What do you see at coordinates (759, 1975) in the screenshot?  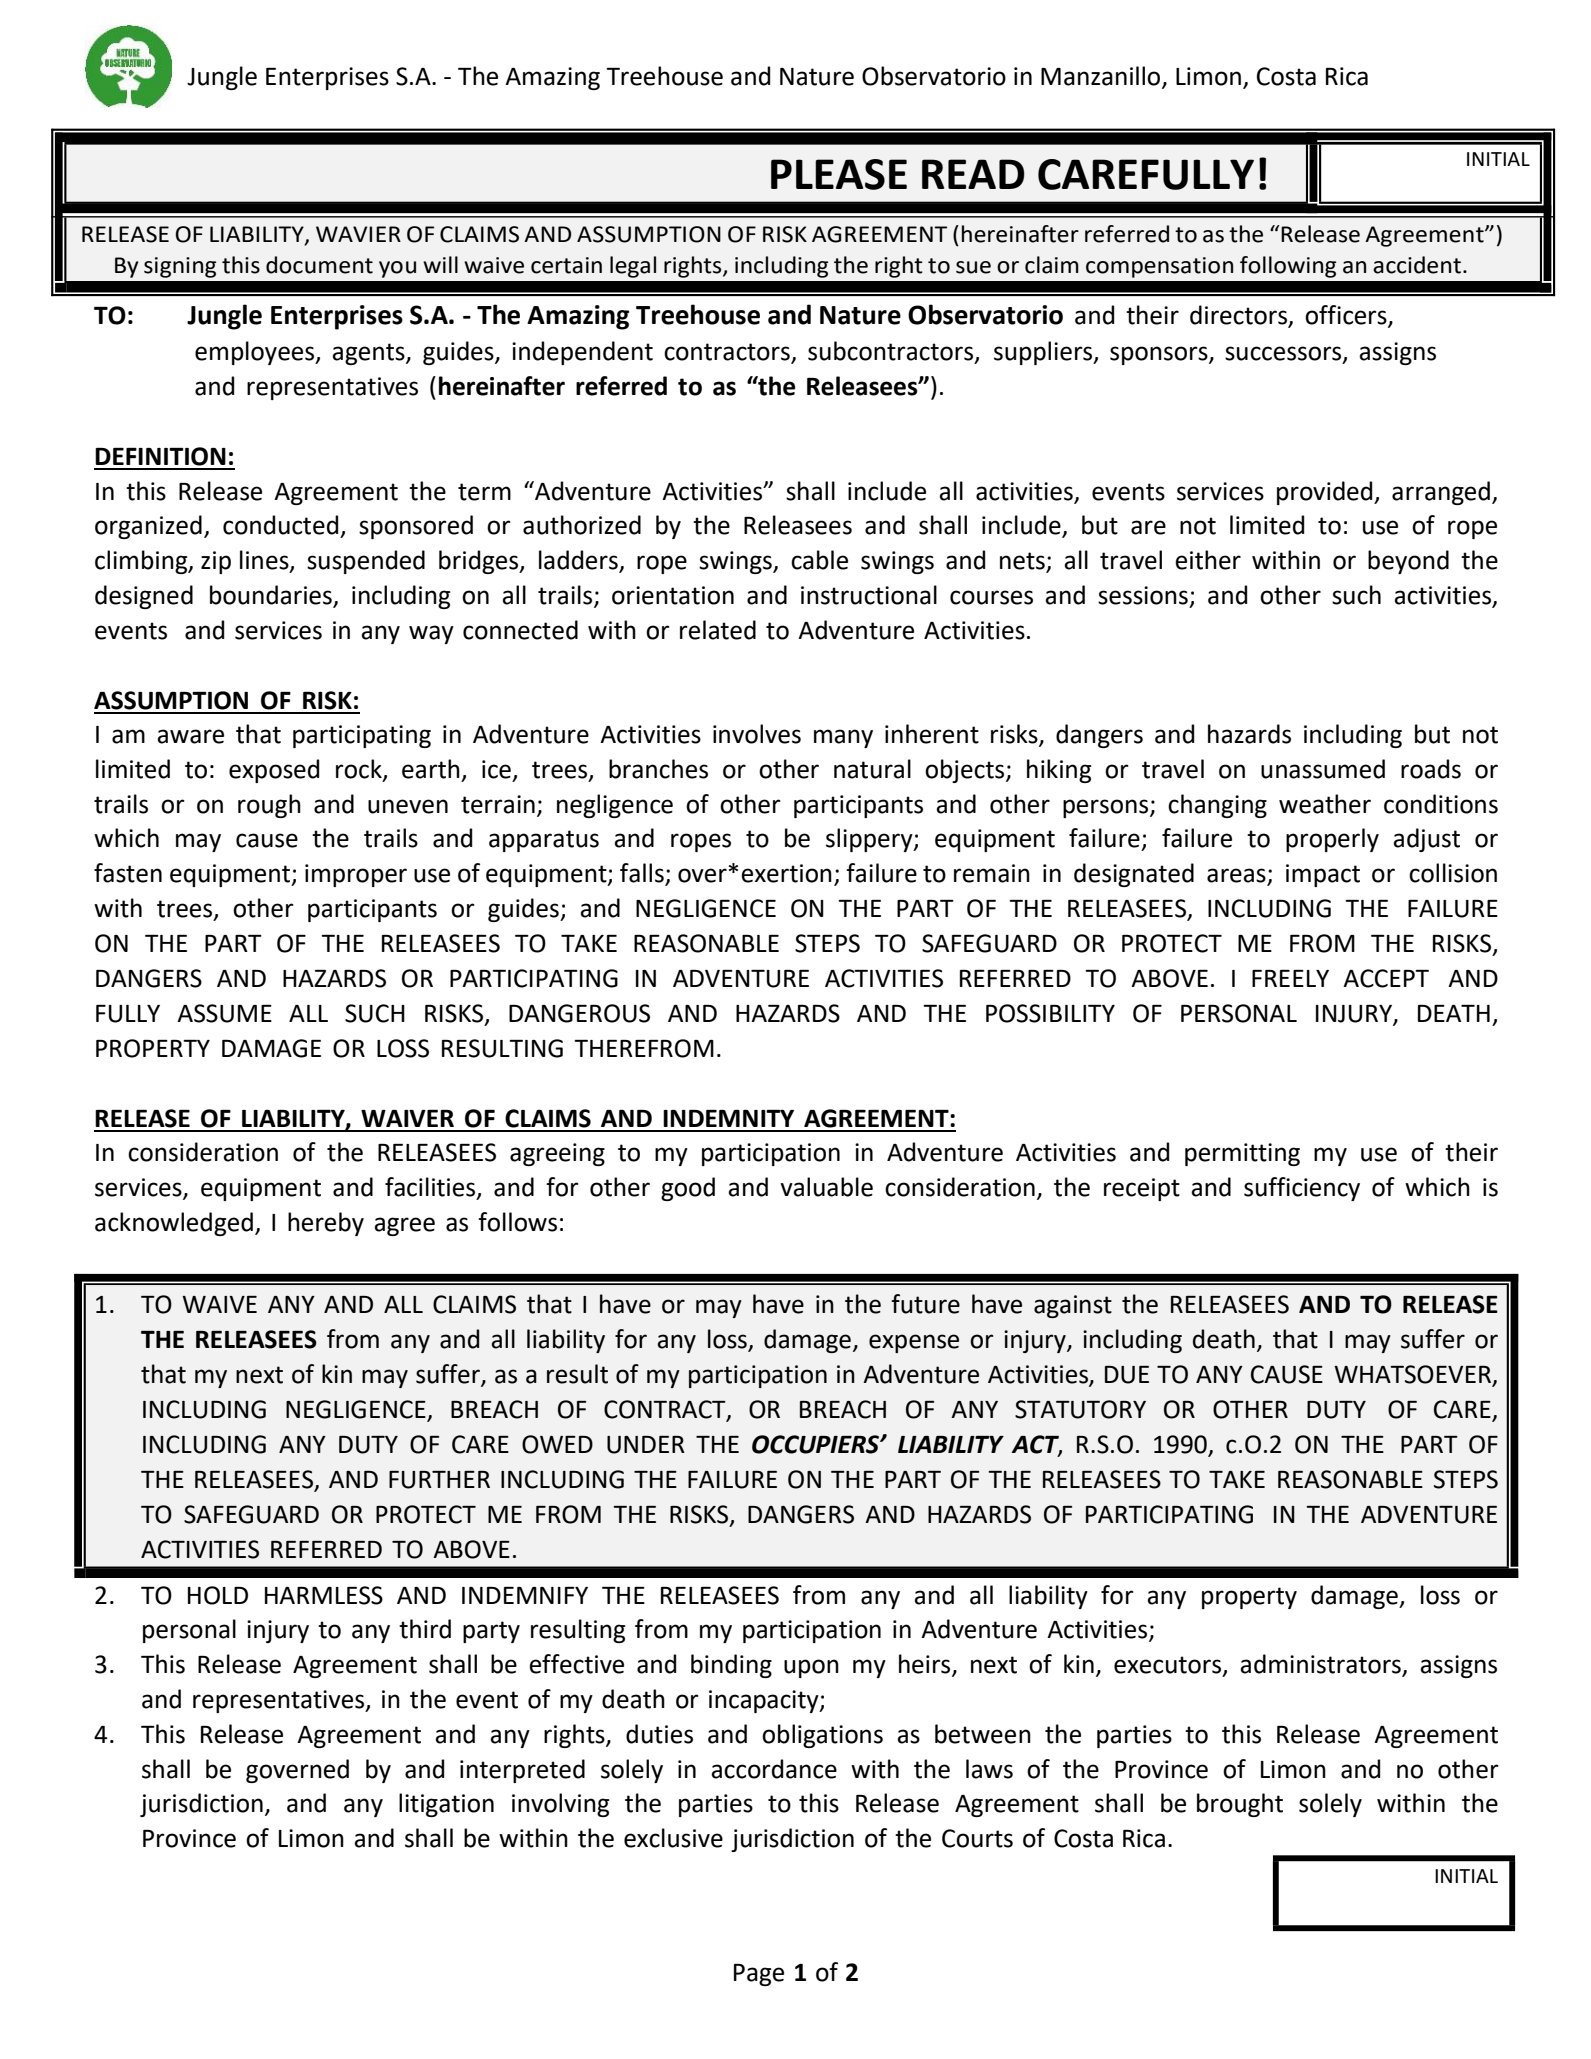 I see `Page` at bounding box center [759, 1975].
